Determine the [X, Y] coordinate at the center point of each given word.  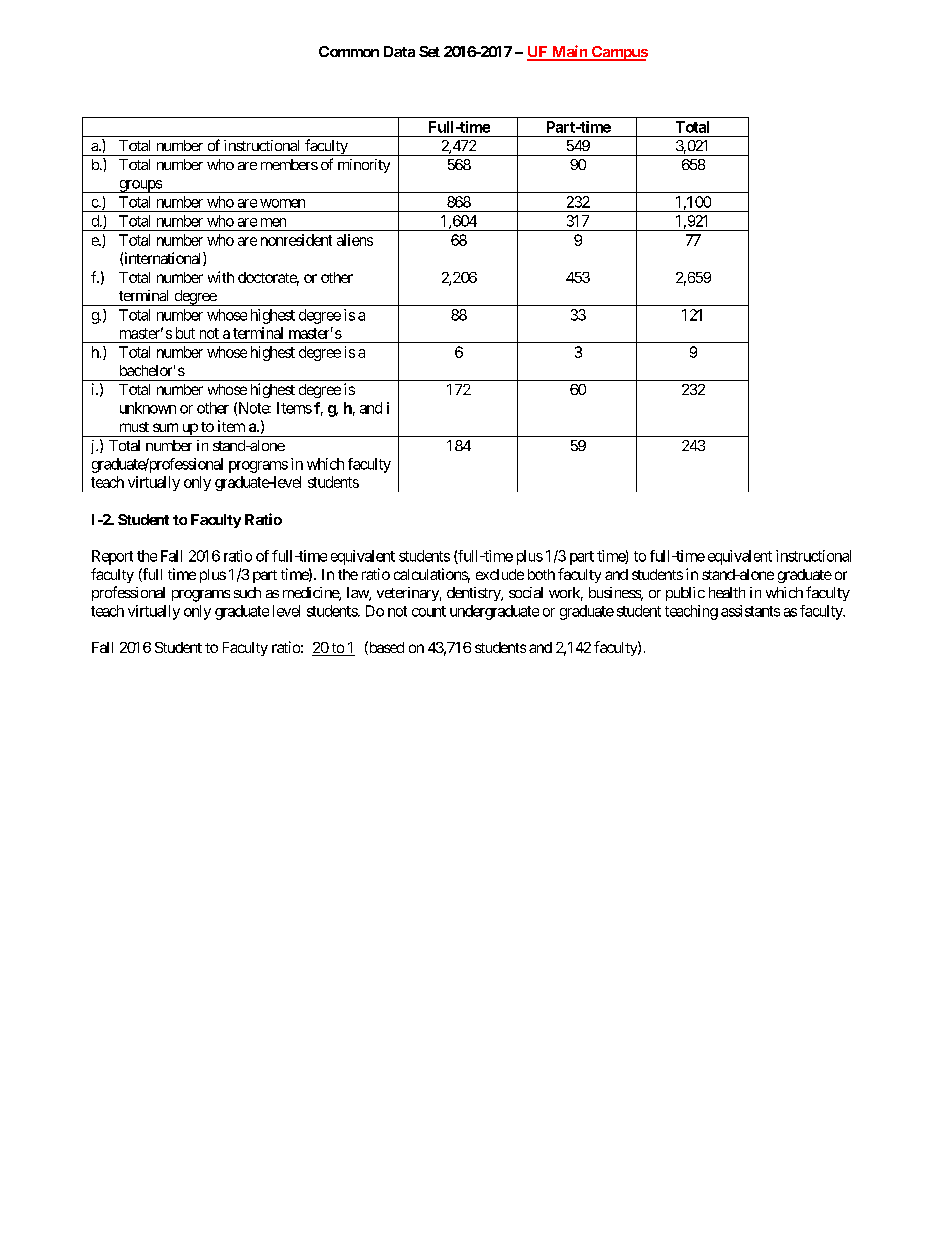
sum [165, 427]
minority [364, 166]
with [221, 277]
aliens [355, 240]
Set [429, 51]
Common [349, 51]
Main [569, 52]
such [247, 592]
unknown [148, 408]
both [541, 574]
